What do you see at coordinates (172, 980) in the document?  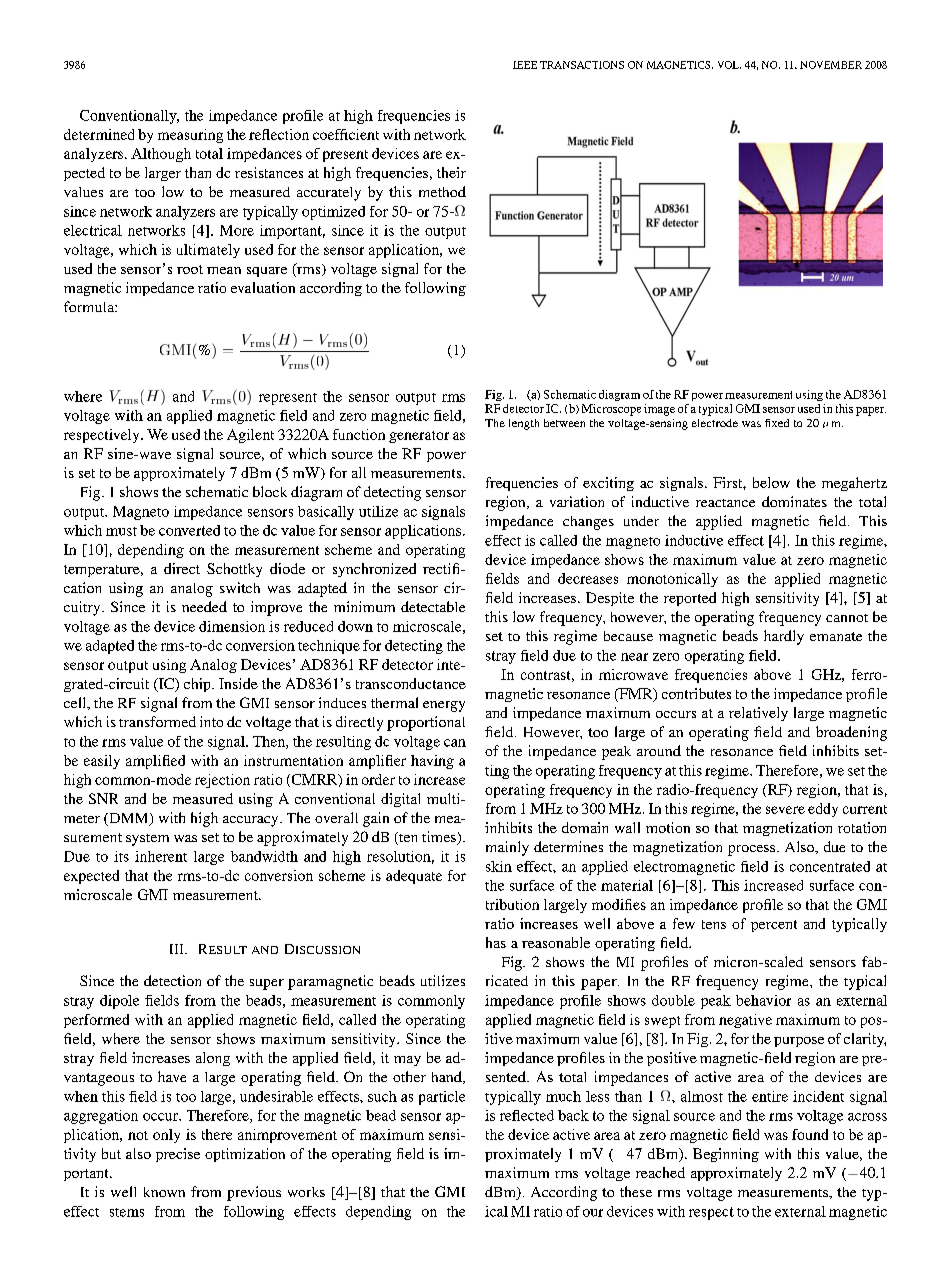 I see `detection` at bounding box center [172, 980].
